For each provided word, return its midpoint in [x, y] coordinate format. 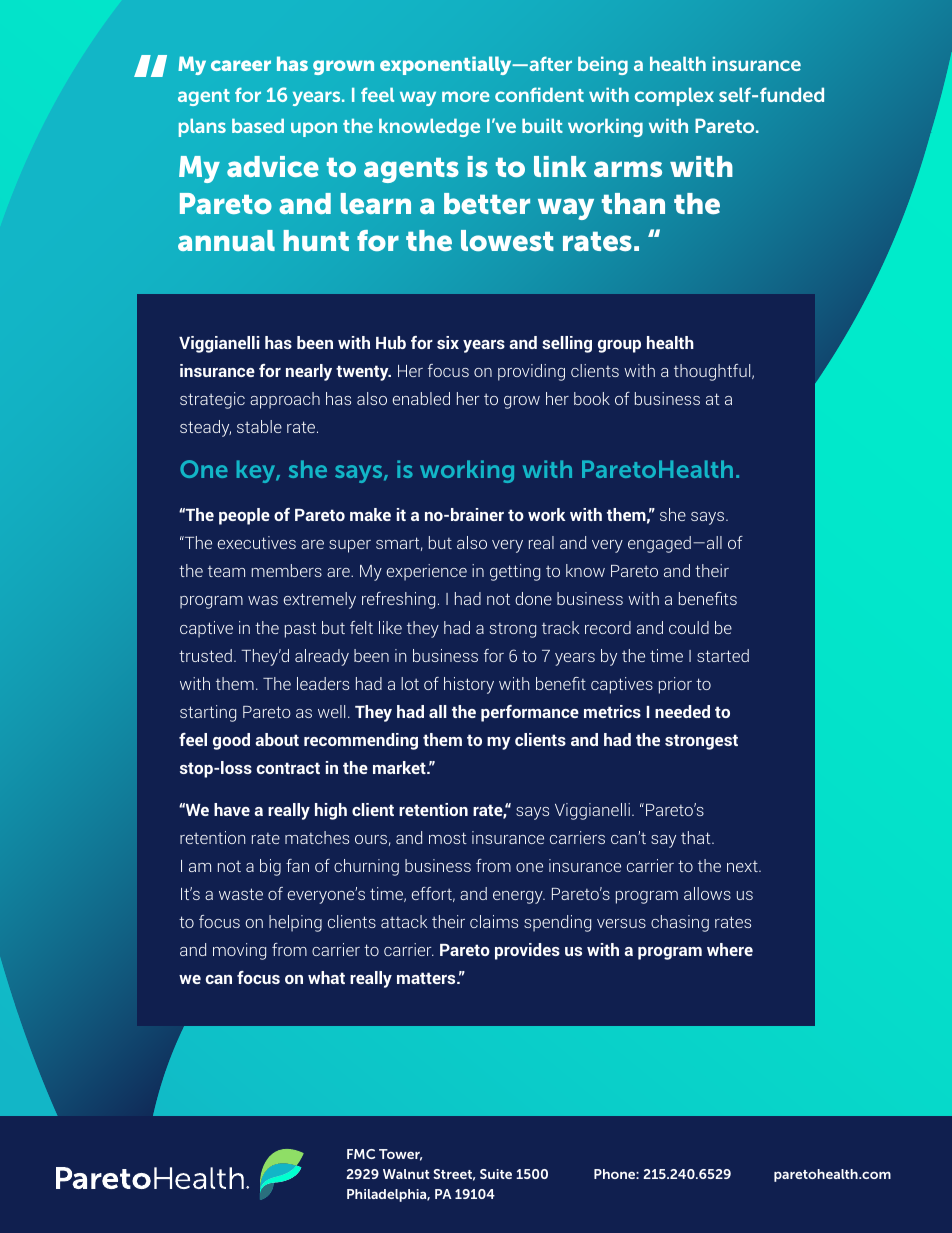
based [258, 126]
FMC [361, 1154]
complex [674, 96]
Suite [496, 1174]
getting [515, 572]
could [689, 627]
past [300, 630]
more [466, 96]
